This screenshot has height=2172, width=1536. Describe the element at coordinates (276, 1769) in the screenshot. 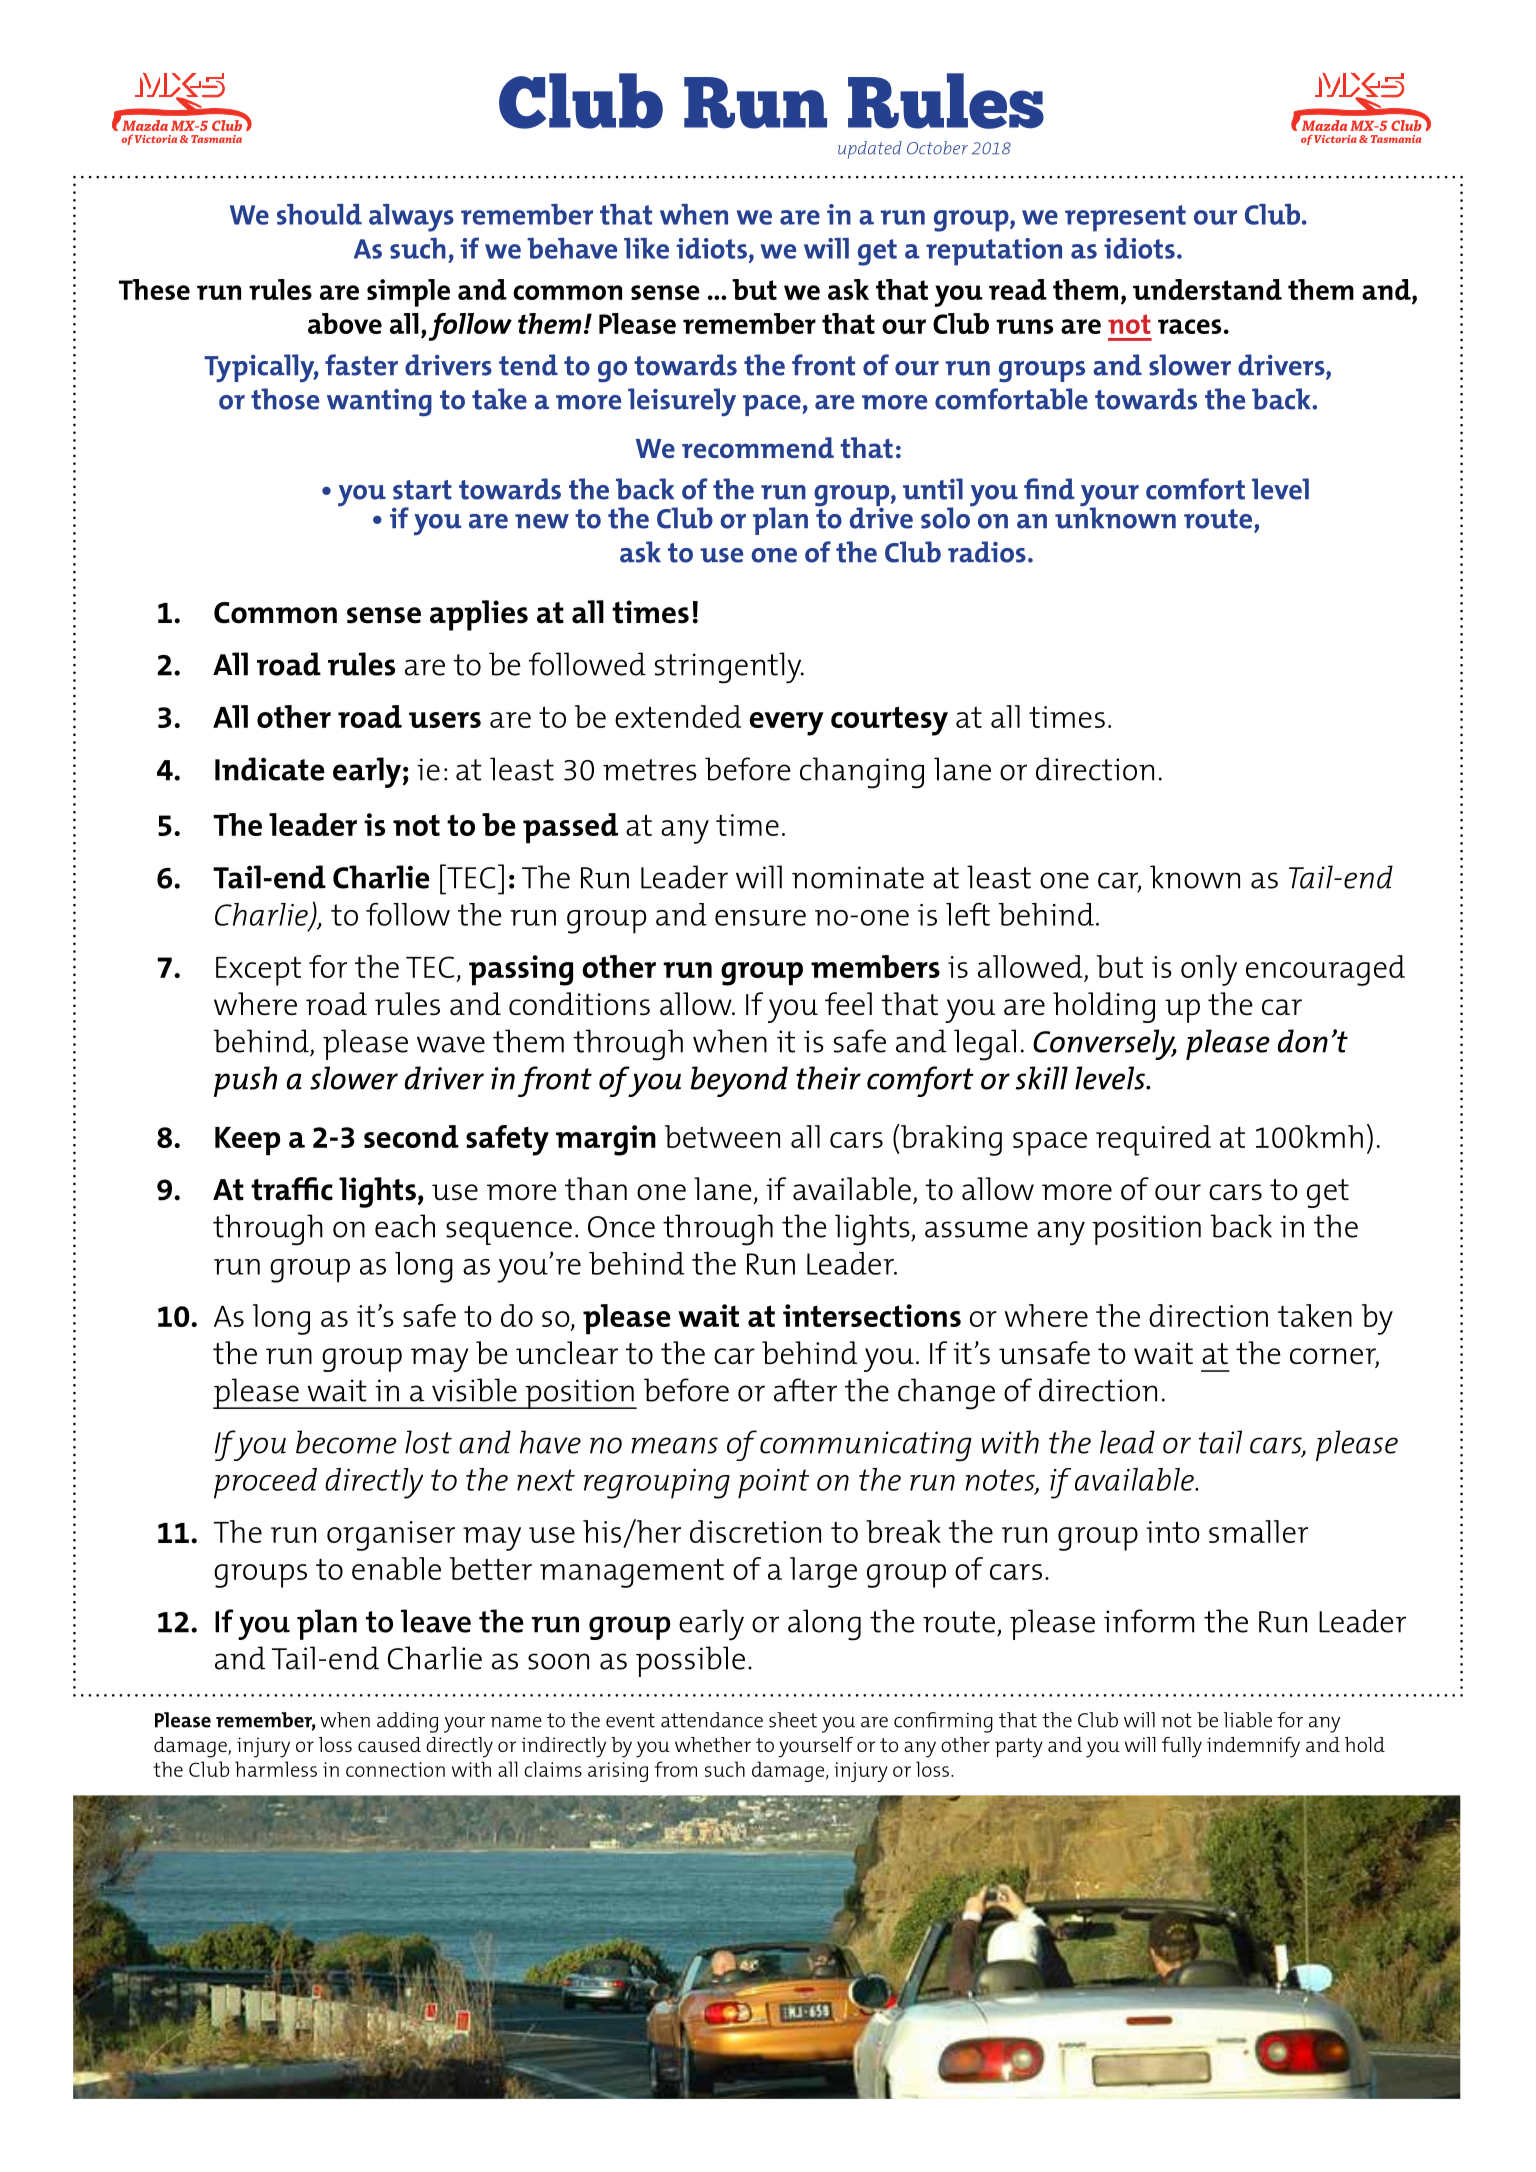

I see `harmless` at that location.
